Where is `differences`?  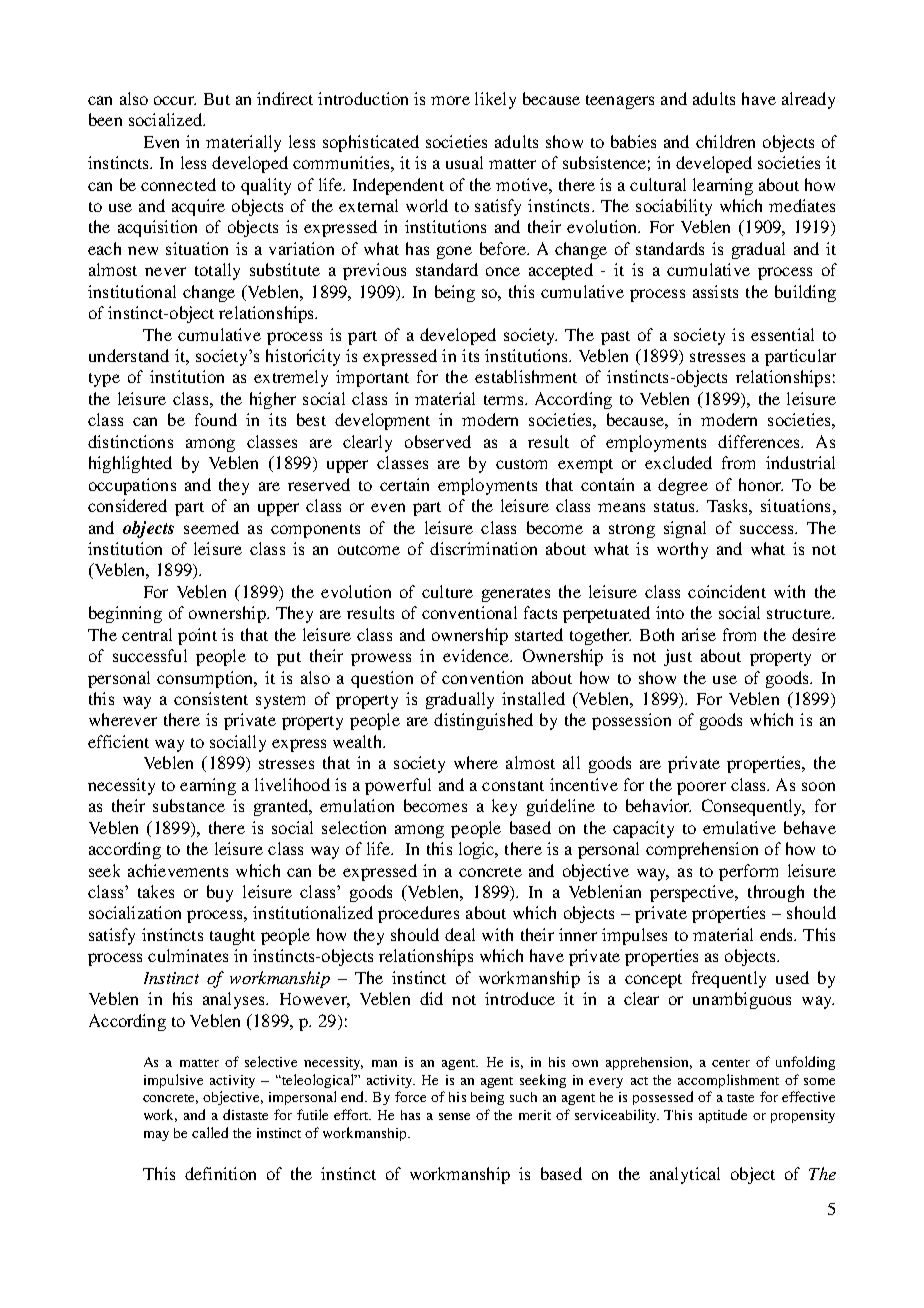 differences is located at coordinates (760, 441).
